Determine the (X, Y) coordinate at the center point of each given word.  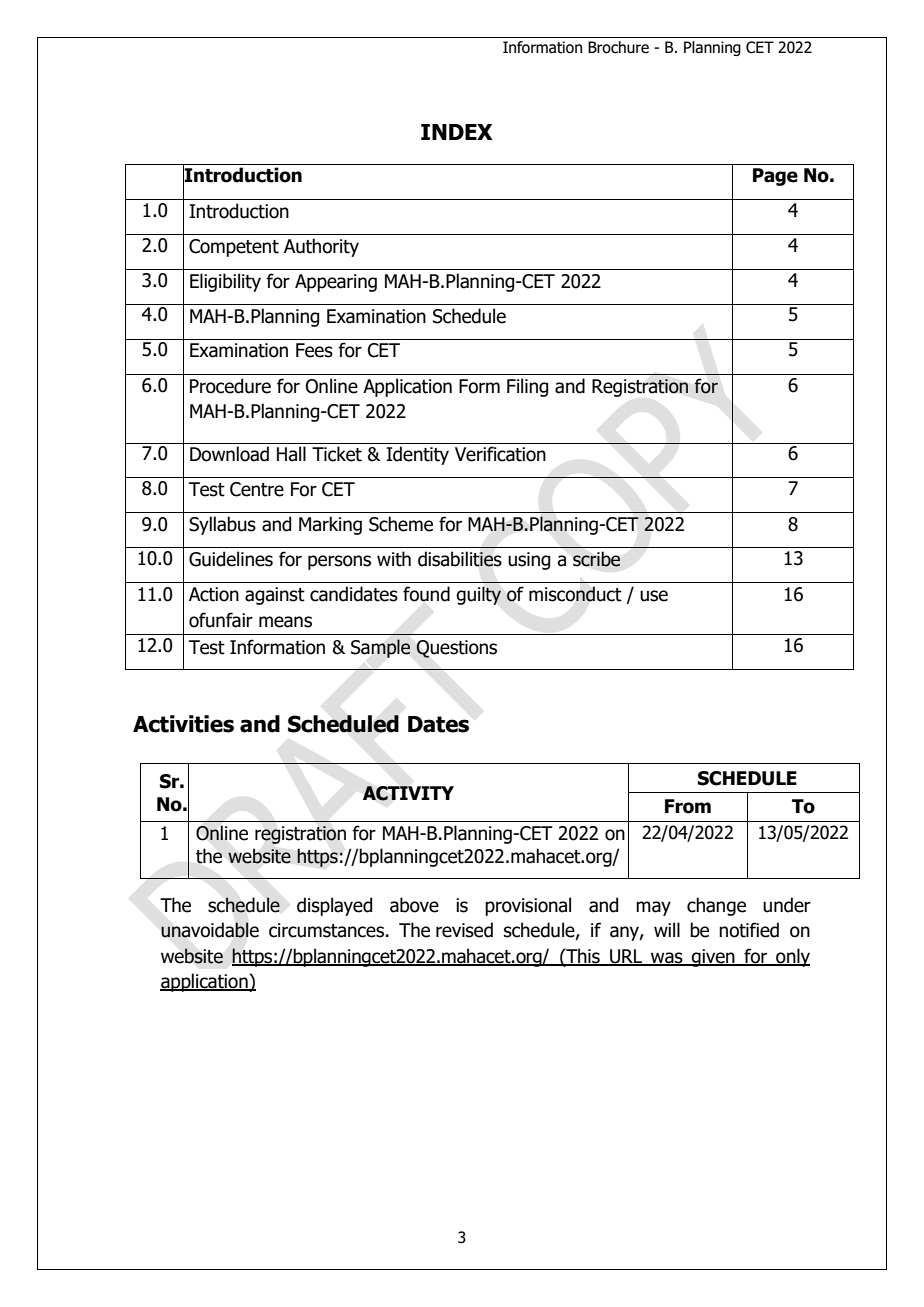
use (654, 596)
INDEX (457, 132)
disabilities (460, 559)
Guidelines (231, 559)
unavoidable (210, 930)
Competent (234, 248)
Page (775, 177)
